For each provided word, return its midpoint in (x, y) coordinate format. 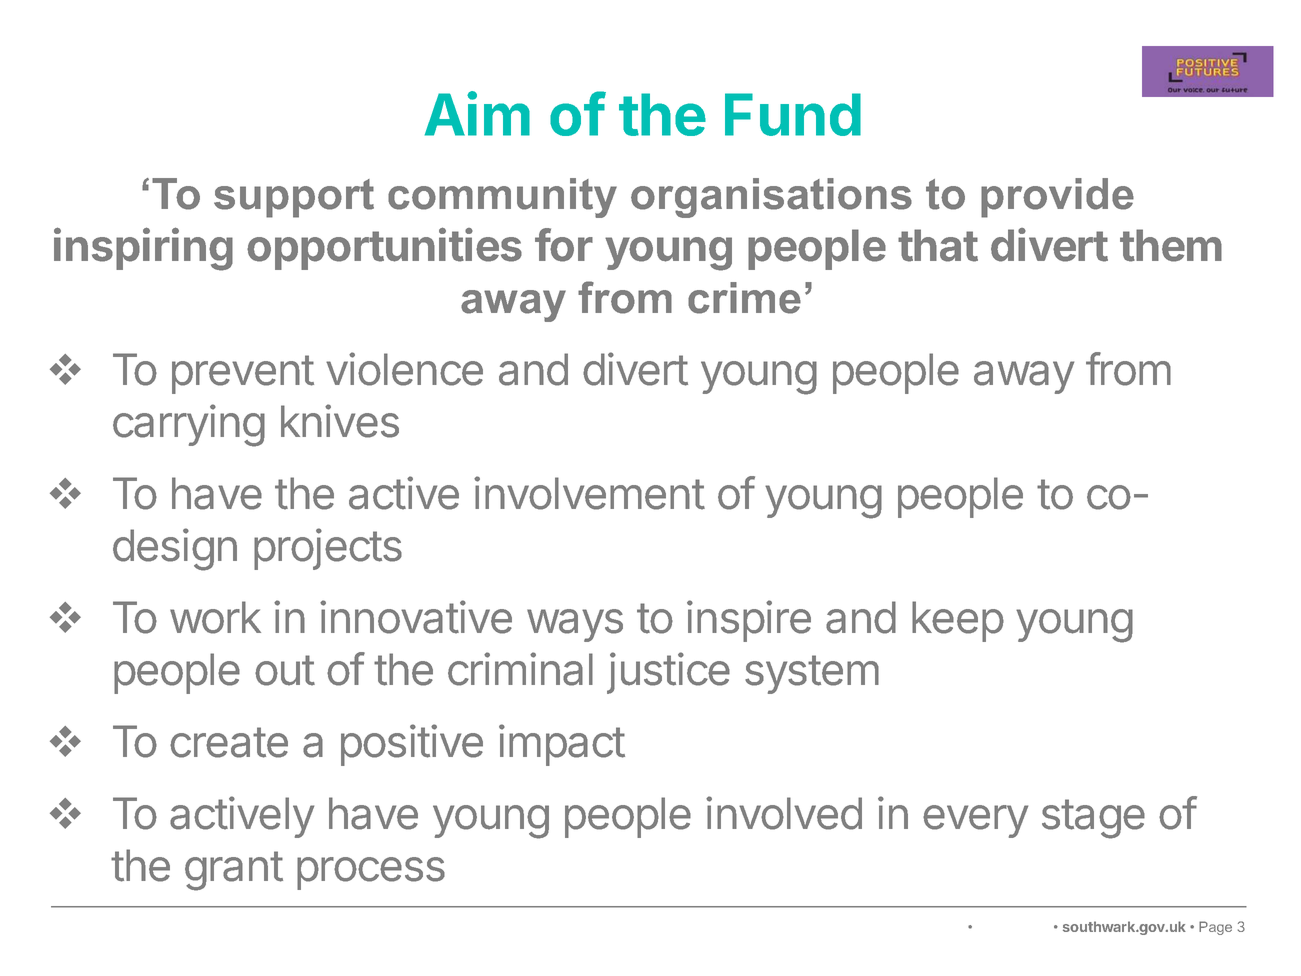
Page (1215, 928)
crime (744, 298)
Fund (793, 114)
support (294, 198)
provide (1057, 198)
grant (234, 871)
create (229, 742)
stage (1093, 819)
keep (958, 621)
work (215, 617)
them (1171, 245)
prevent (243, 374)
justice (668, 673)
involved (784, 813)
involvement (589, 493)
